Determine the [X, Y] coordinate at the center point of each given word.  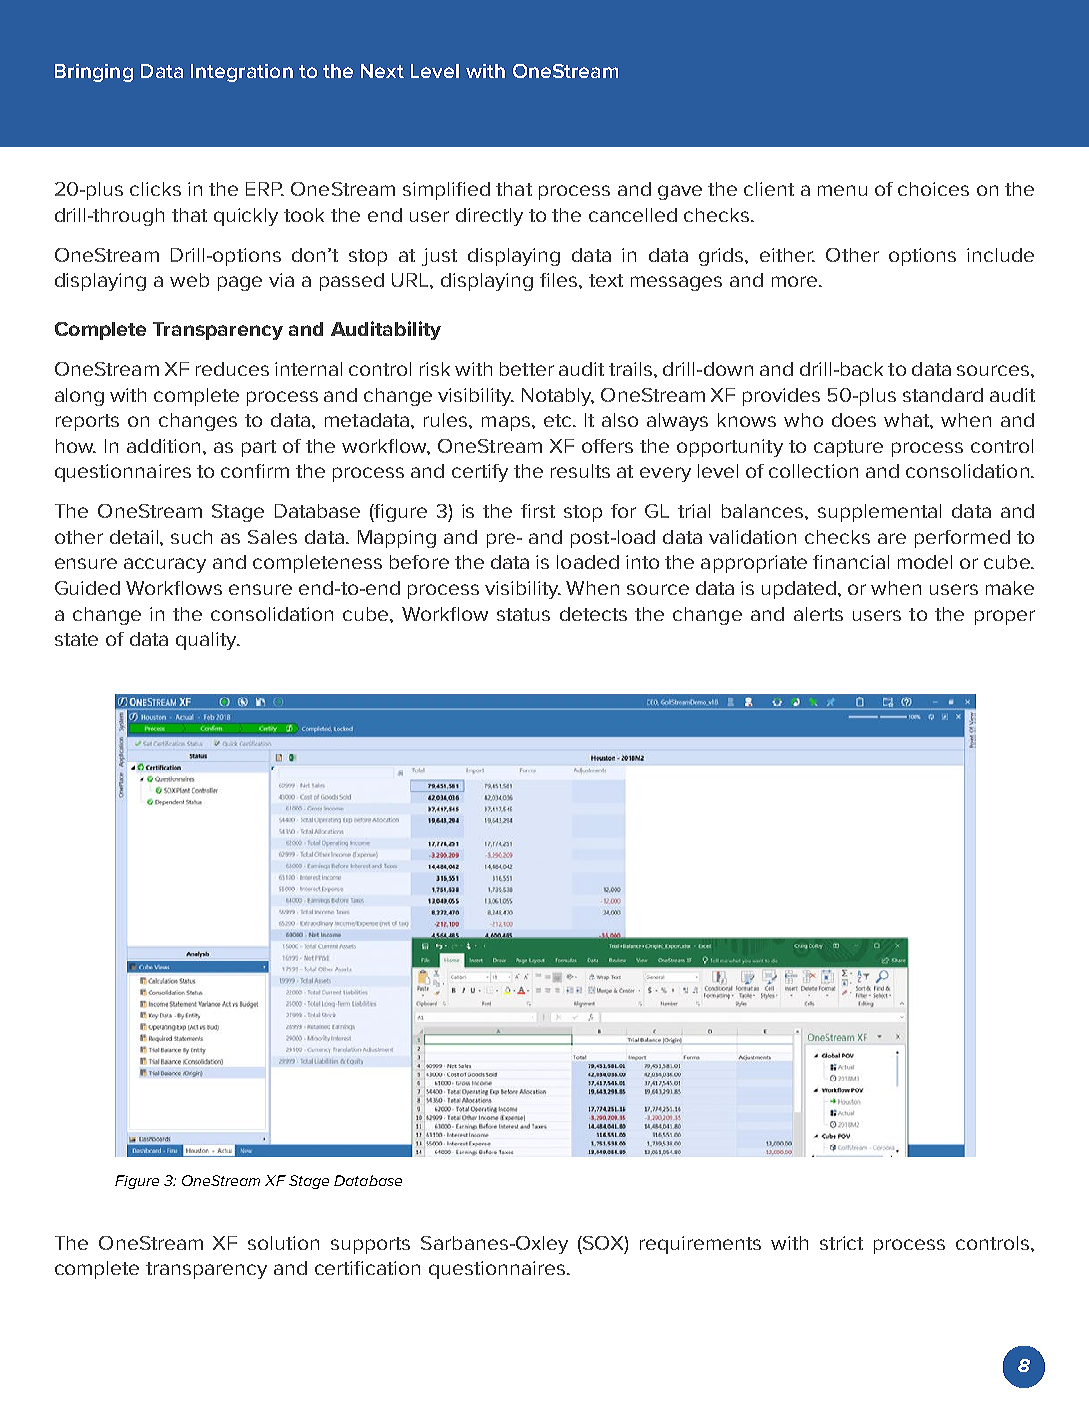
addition [163, 446]
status [523, 614]
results [580, 471]
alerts [818, 614]
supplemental [879, 513]
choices [933, 189]
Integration [242, 73]
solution [283, 1243]
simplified [446, 191]
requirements [700, 1245]
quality [207, 641]
